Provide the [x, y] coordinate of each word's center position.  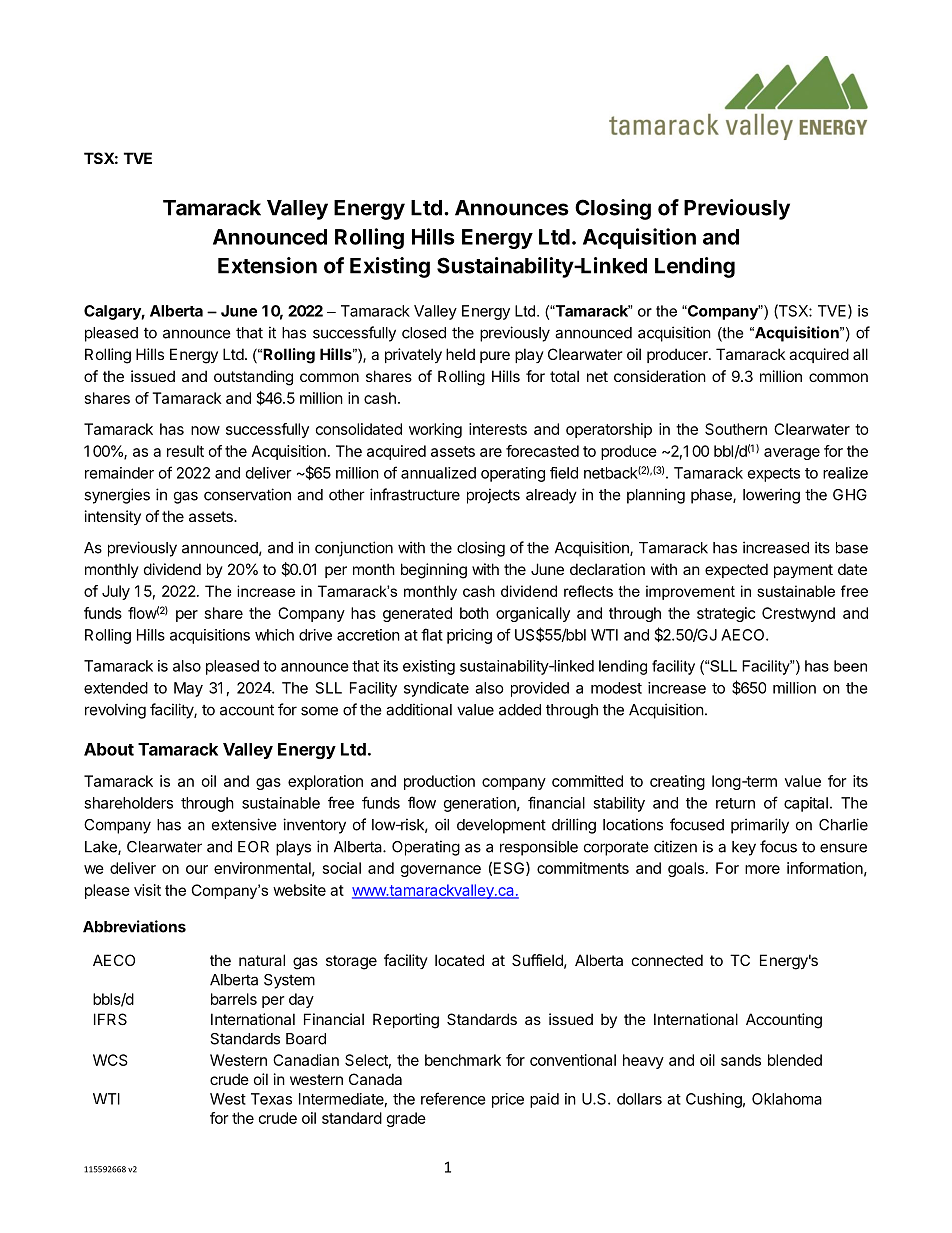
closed [424, 333]
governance [441, 871]
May [188, 689]
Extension [267, 265]
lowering [771, 496]
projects [493, 496]
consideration [660, 376]
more [762, 869]
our [197, 869]
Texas [271, 1099]
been [850, 666]
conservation [247, 494]
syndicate [436, 689]
